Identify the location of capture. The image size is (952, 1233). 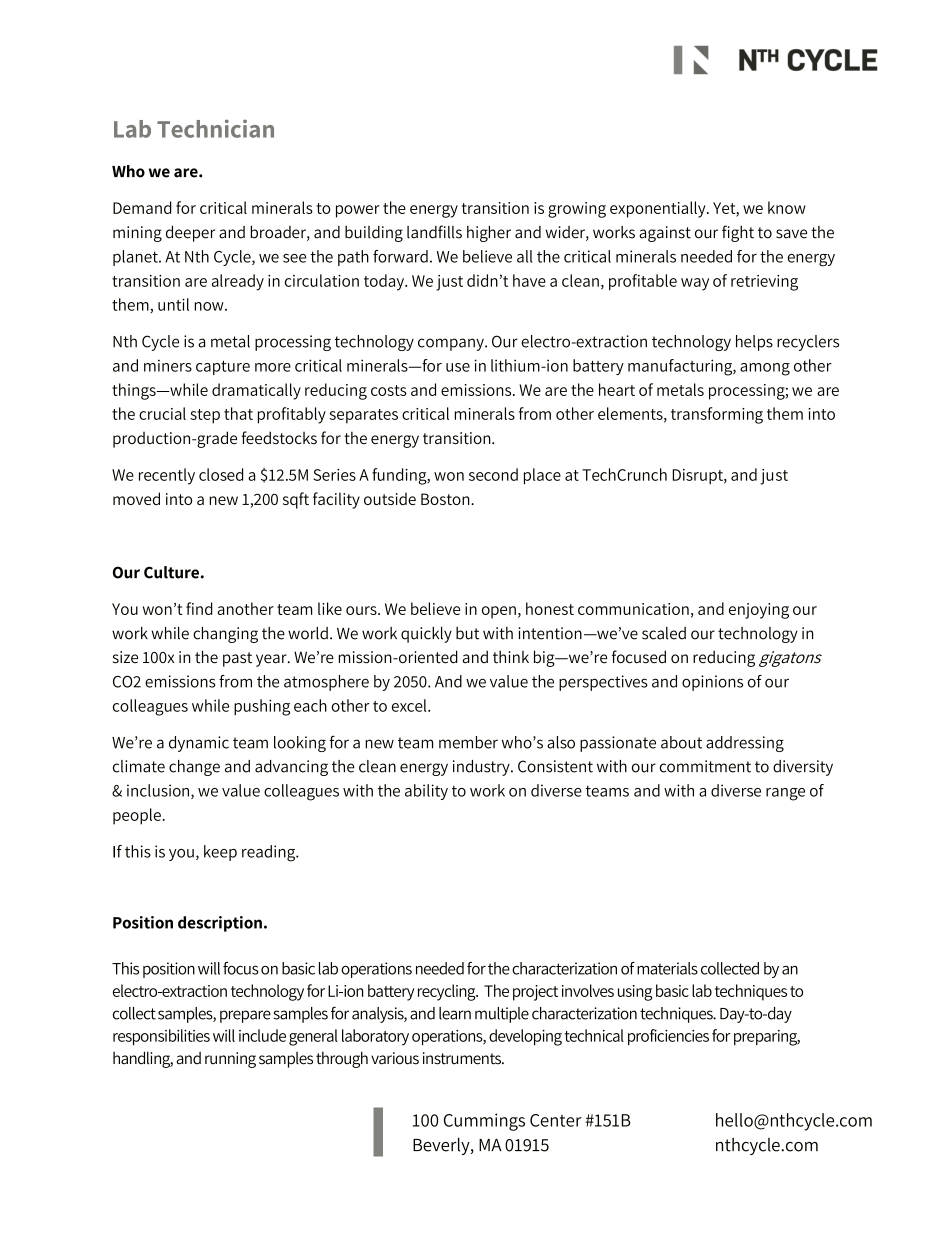
(223, 368).
